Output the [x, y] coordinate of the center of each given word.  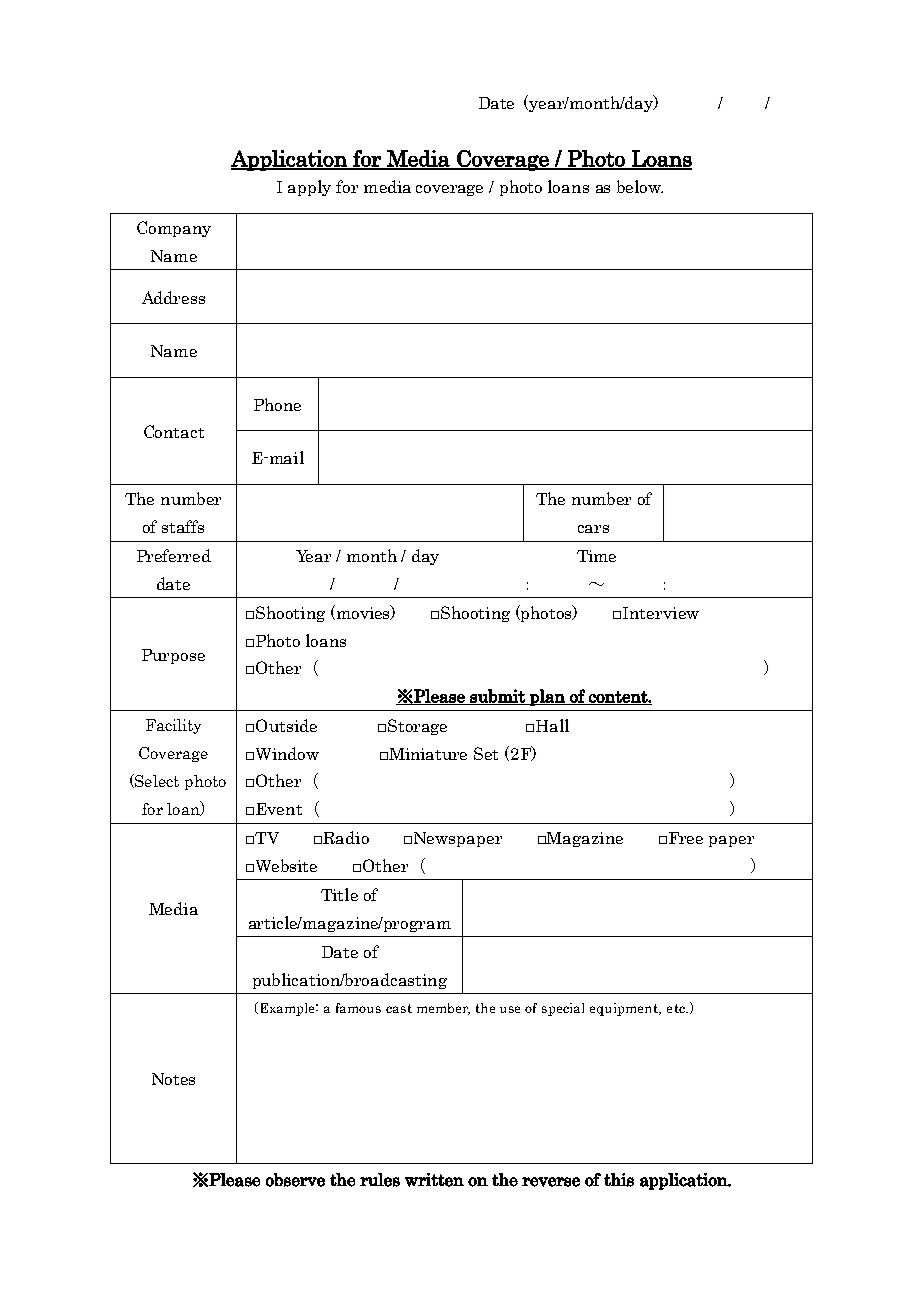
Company [174, 229]
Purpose [173, 656]
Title [339, 894]
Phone [277, 404]
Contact [174, 431]
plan [547, 697]
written [434, 1180]
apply [309, 188]
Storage [417, 727]
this [619, 1180]
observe [295, 1180]
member [443, 1009]
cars [593, 529]
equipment [625, 1009]
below [640, 186]
